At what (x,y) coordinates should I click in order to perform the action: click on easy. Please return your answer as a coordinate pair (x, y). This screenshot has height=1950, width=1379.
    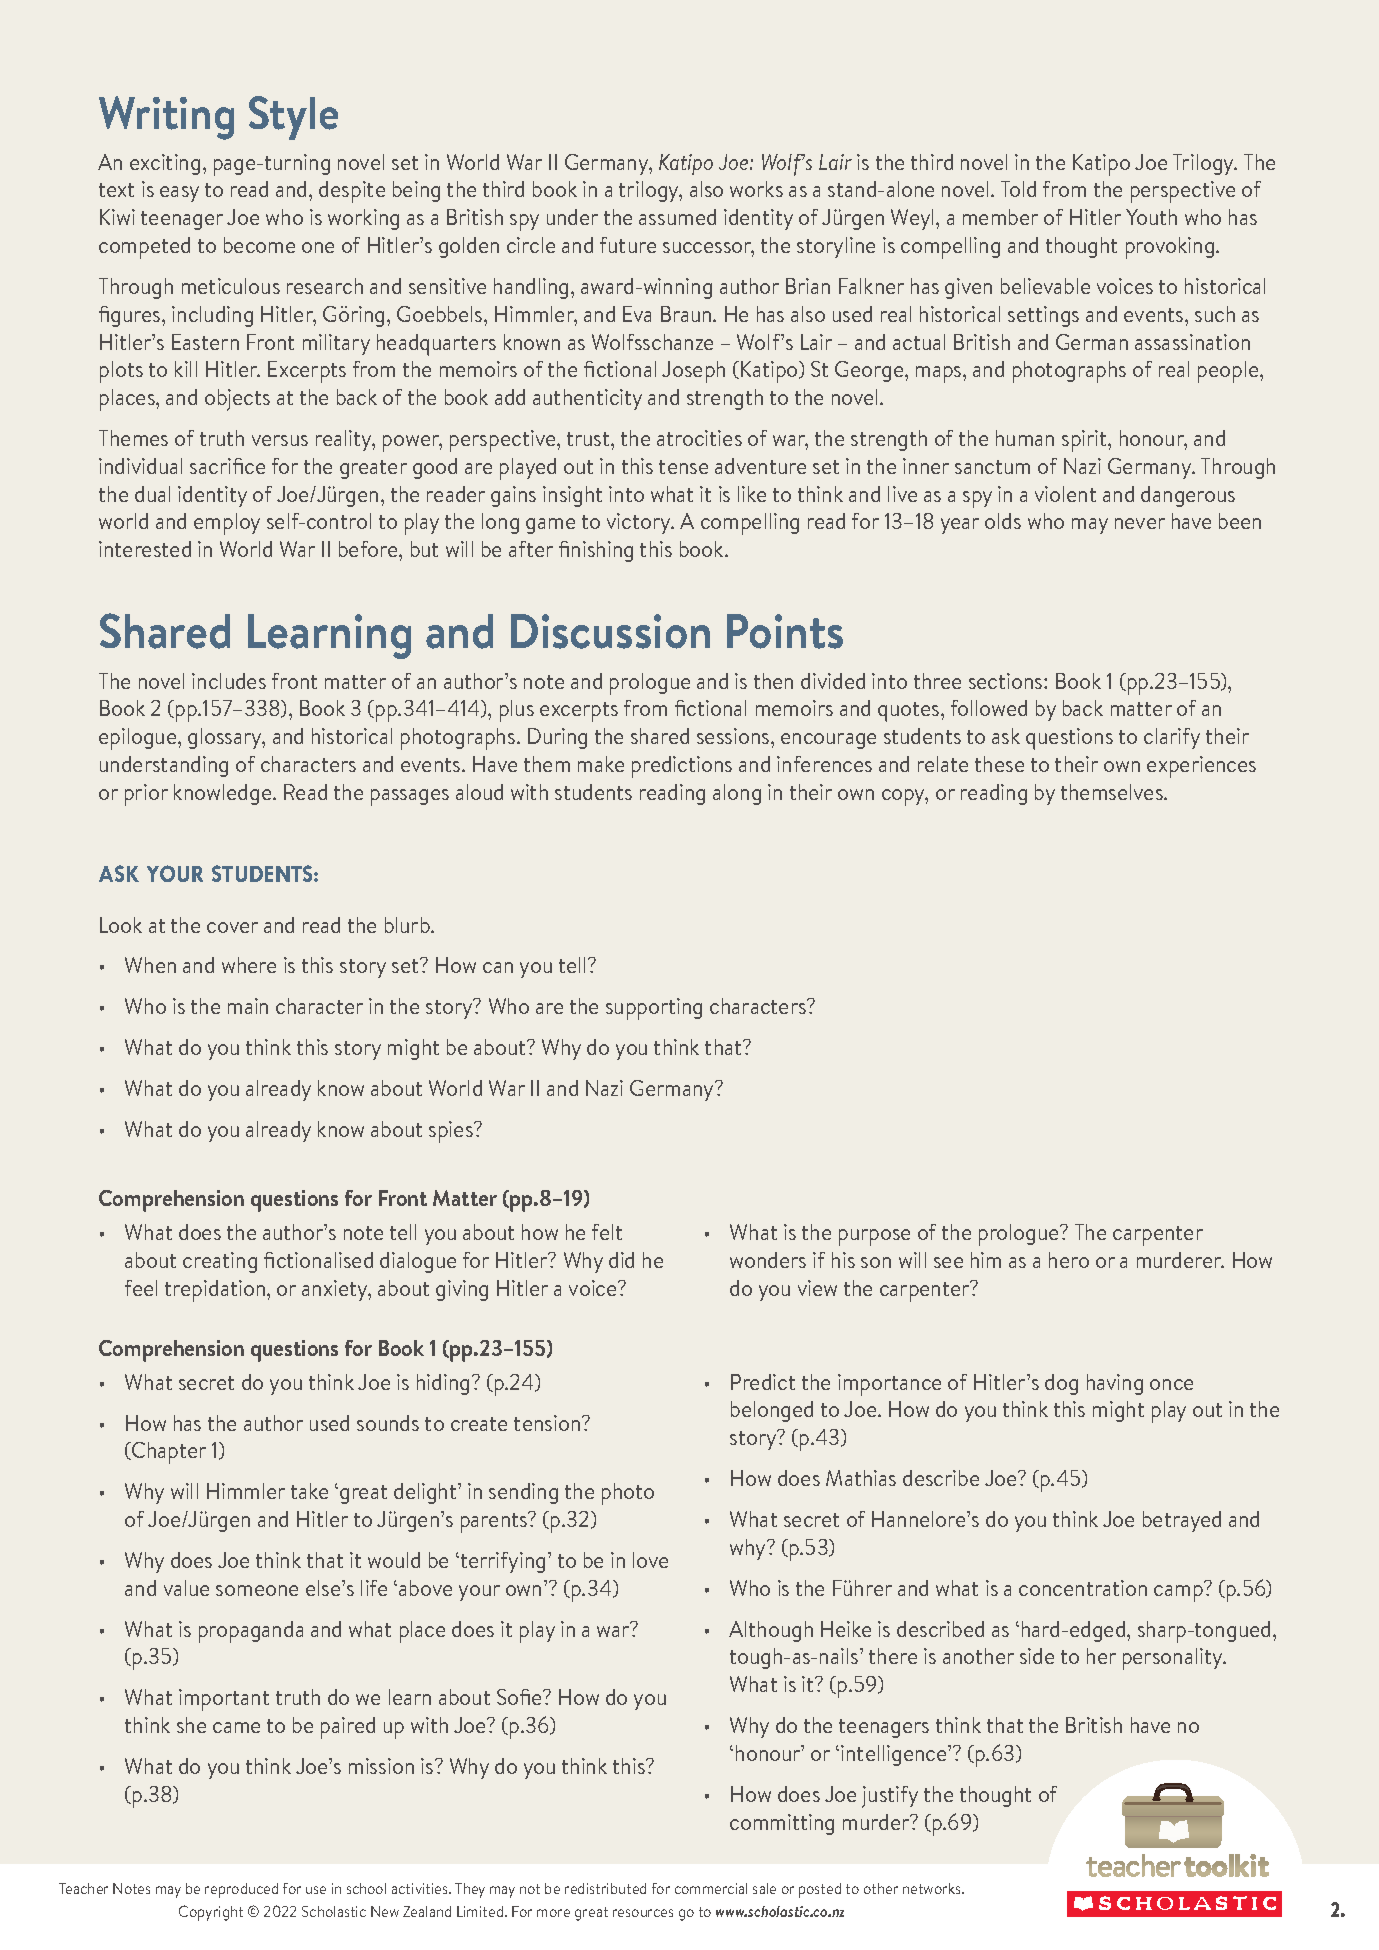
    Looking at the image, I should click on (179, 194).
